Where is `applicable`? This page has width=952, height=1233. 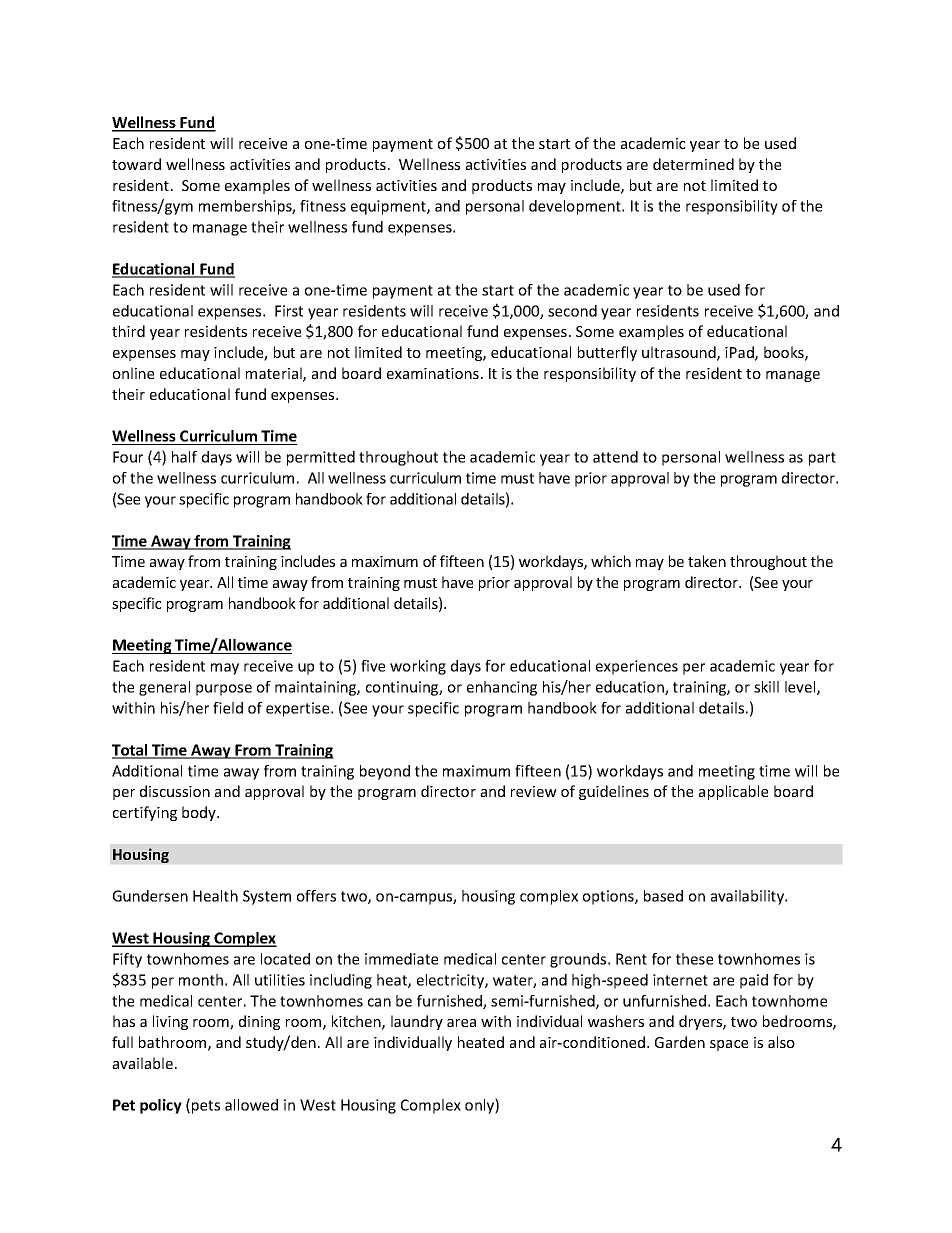
applicable is located at coordinates (733, 792).
